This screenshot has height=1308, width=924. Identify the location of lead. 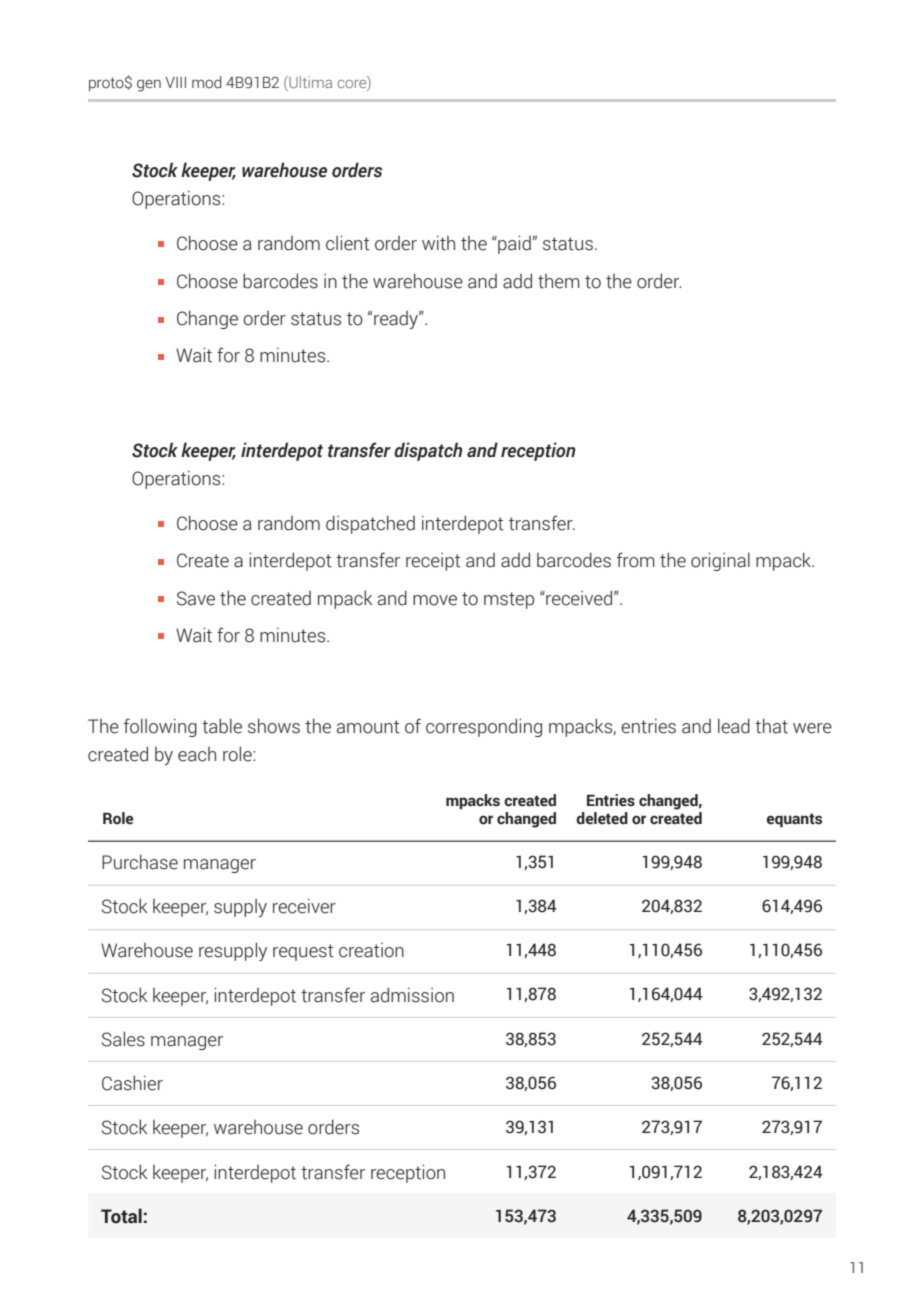
(734, 726).
